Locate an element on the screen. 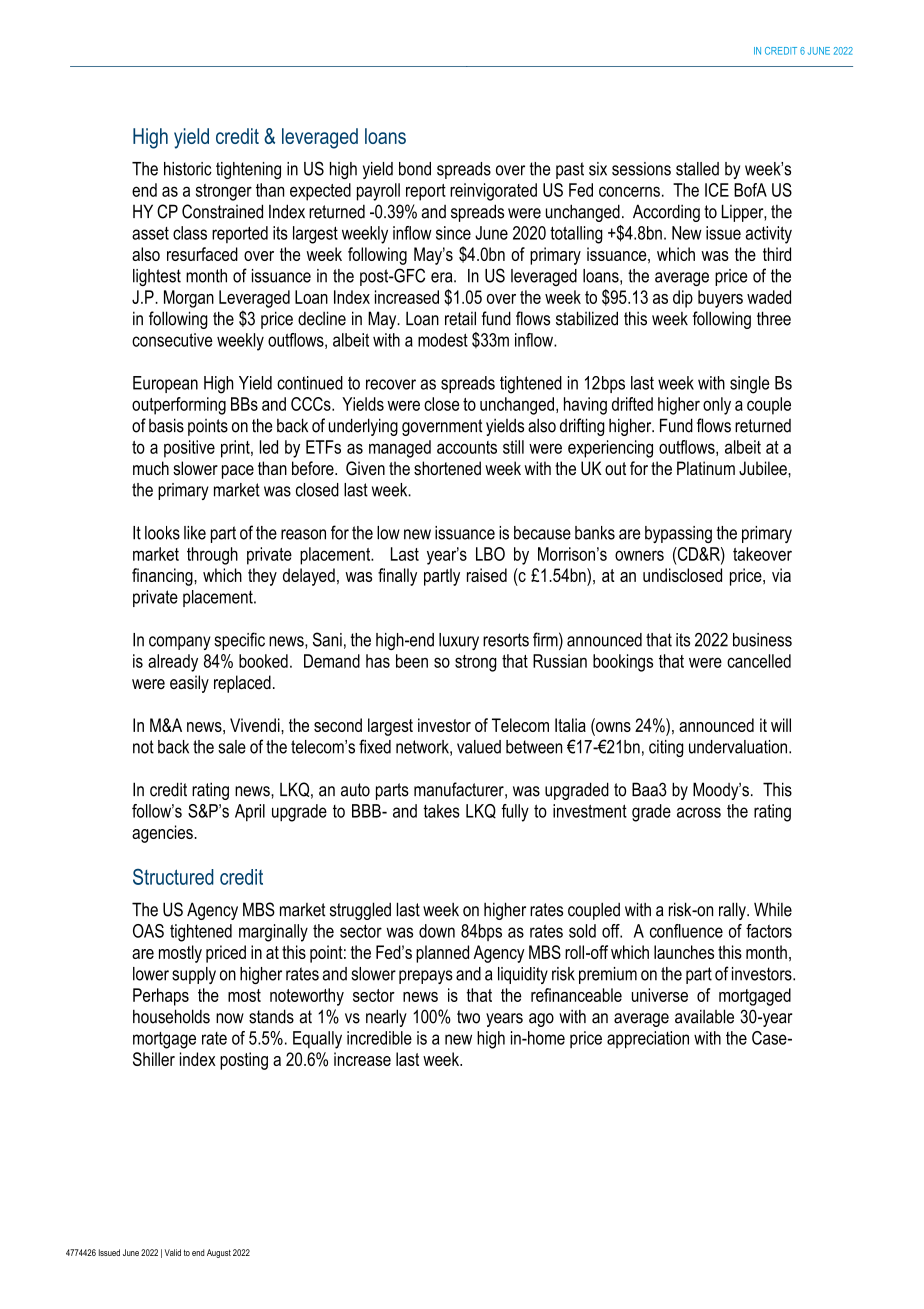 The image size is (924, 1309). since is located at coordinates (453, 233).
